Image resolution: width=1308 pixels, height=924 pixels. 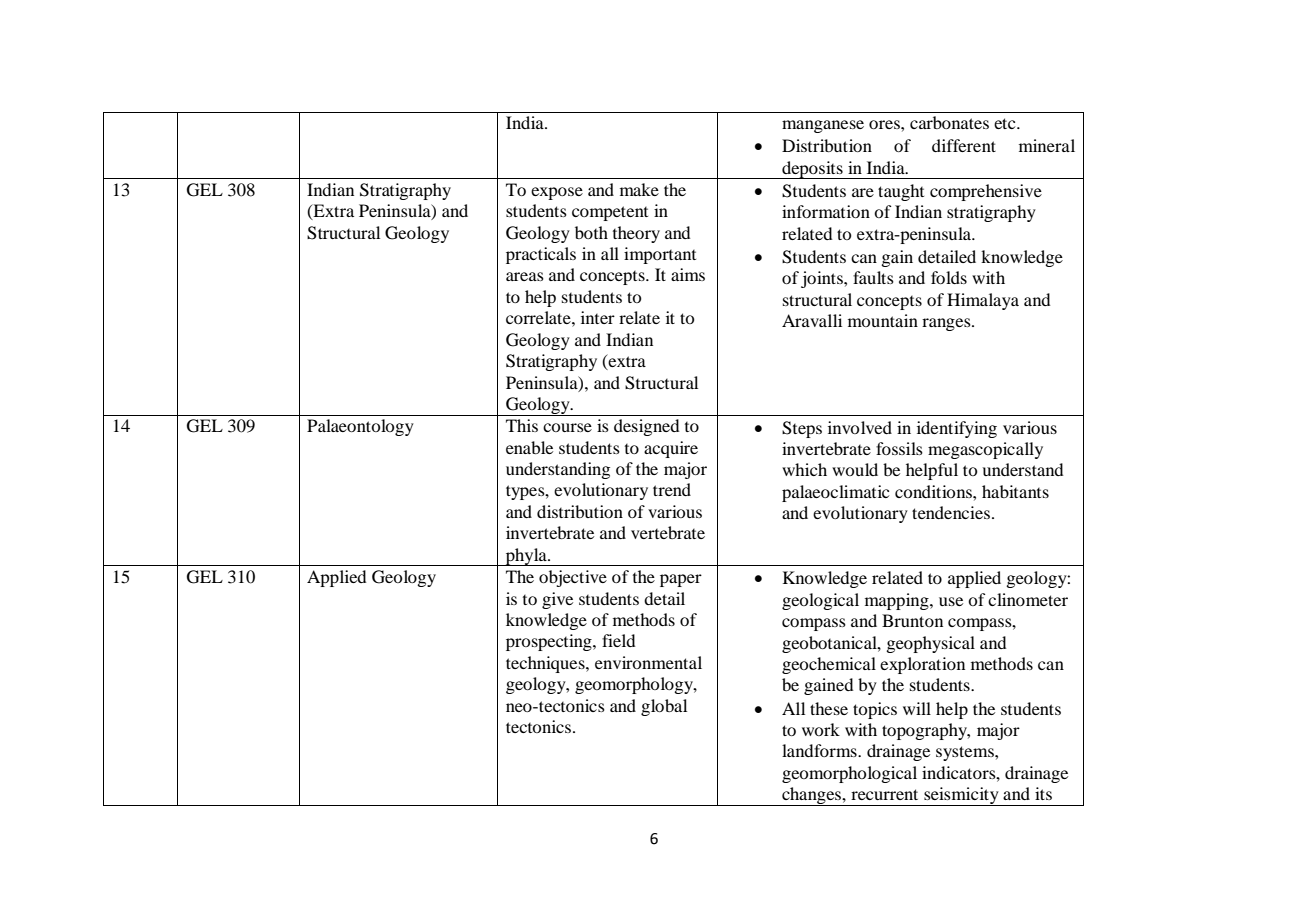 What do you see at coordinates (957, 429) in the image?
I see `identifying` at bounding box center [957, 429].
